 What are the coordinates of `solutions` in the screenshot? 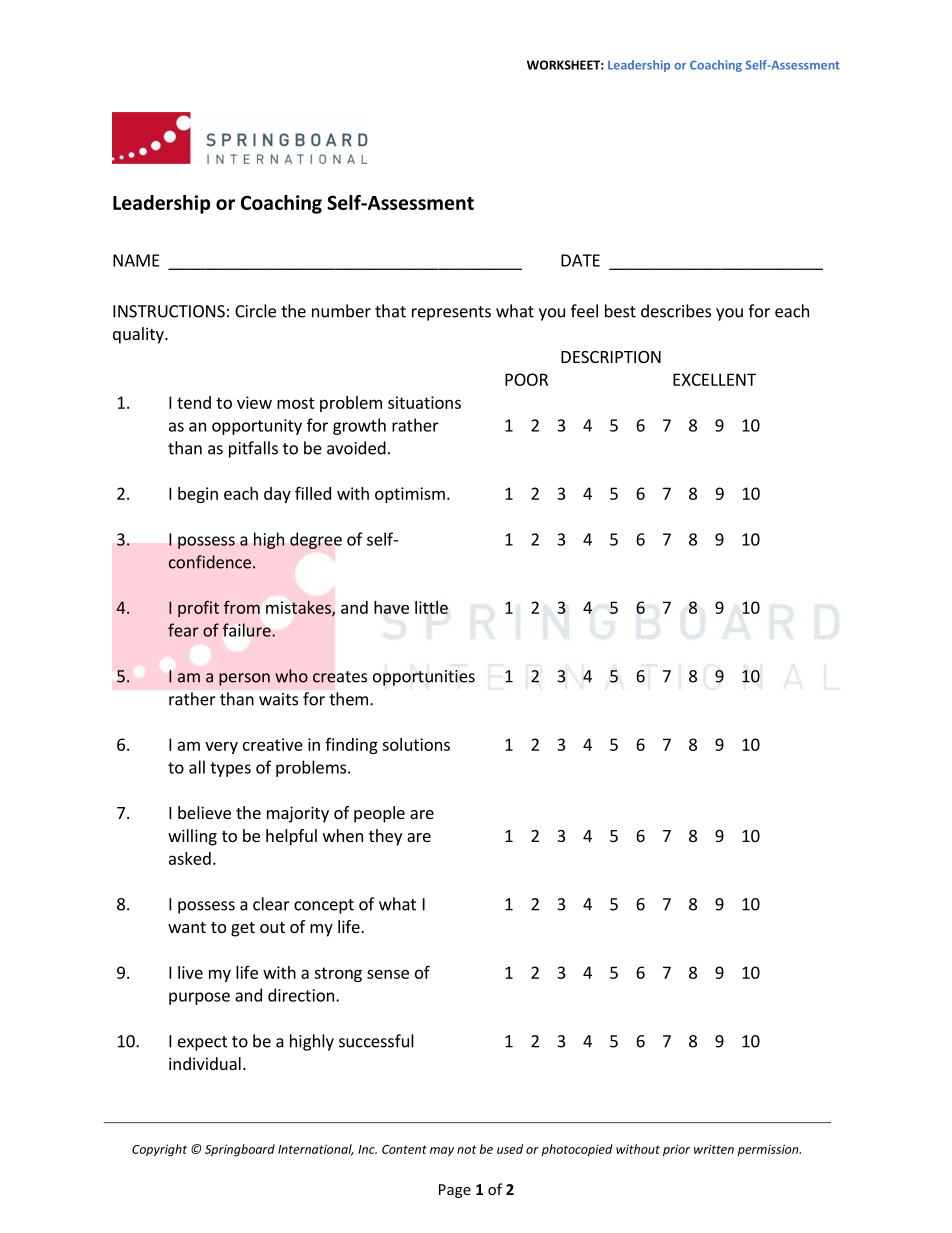 It's located at (416, 744).
